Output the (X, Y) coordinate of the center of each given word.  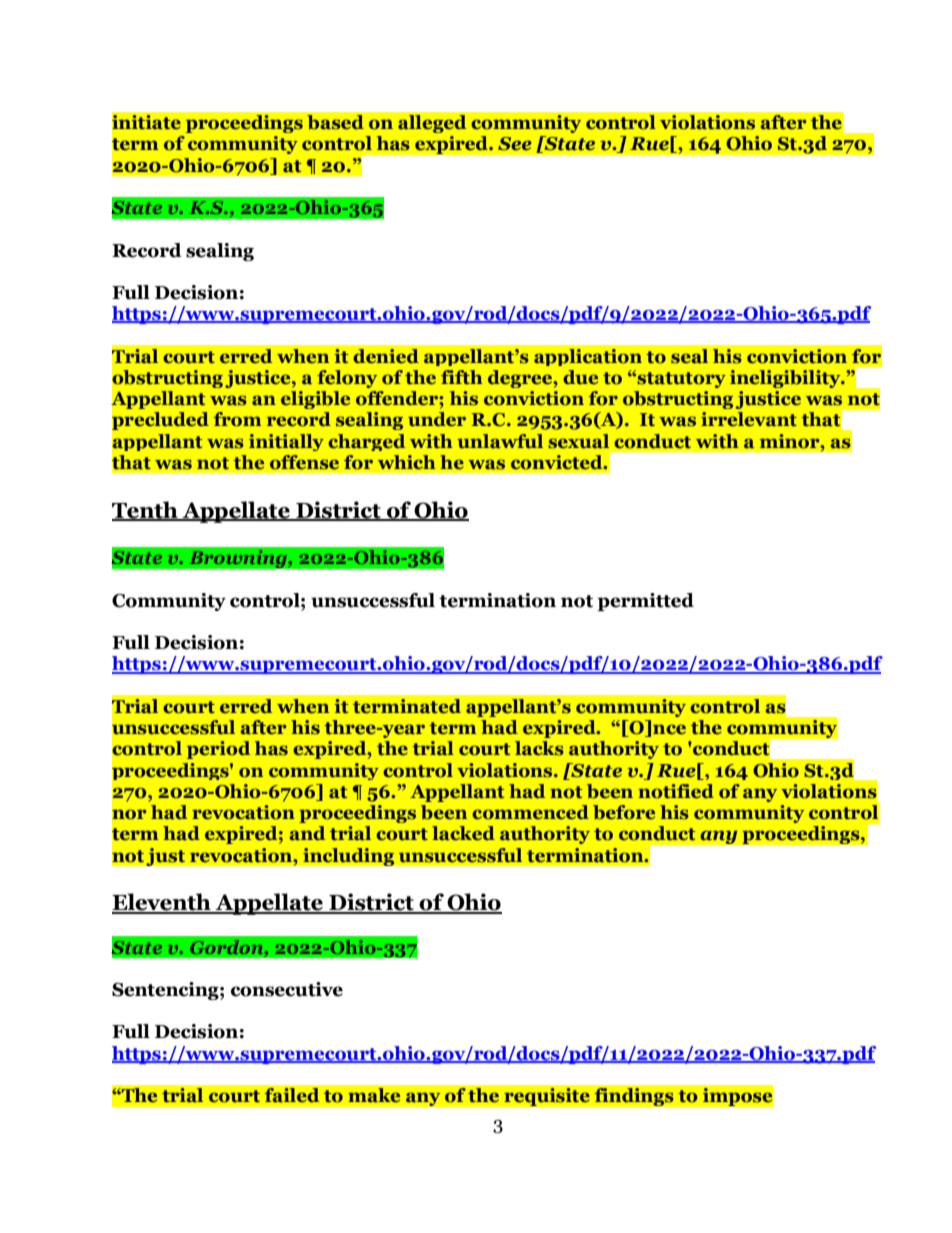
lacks (539, 748)
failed (292, 1095)
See (515, 144)
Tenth (146, 510)
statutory (680, 379)
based (335, 122)
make (374, 1095)
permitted (645, 602)
